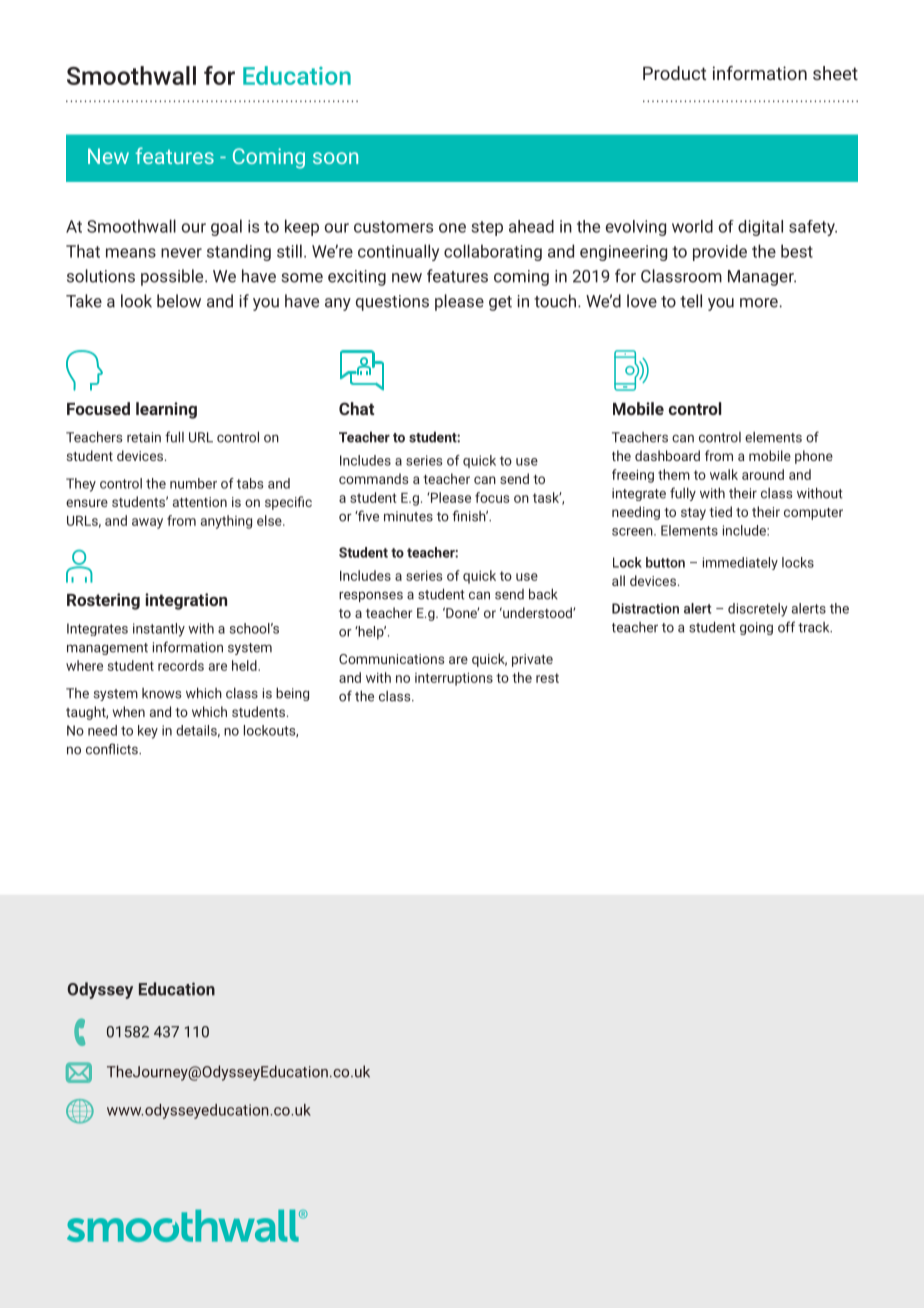  Describe the element at coordinates (674, 73) in the image. I see `Product` at that location.
